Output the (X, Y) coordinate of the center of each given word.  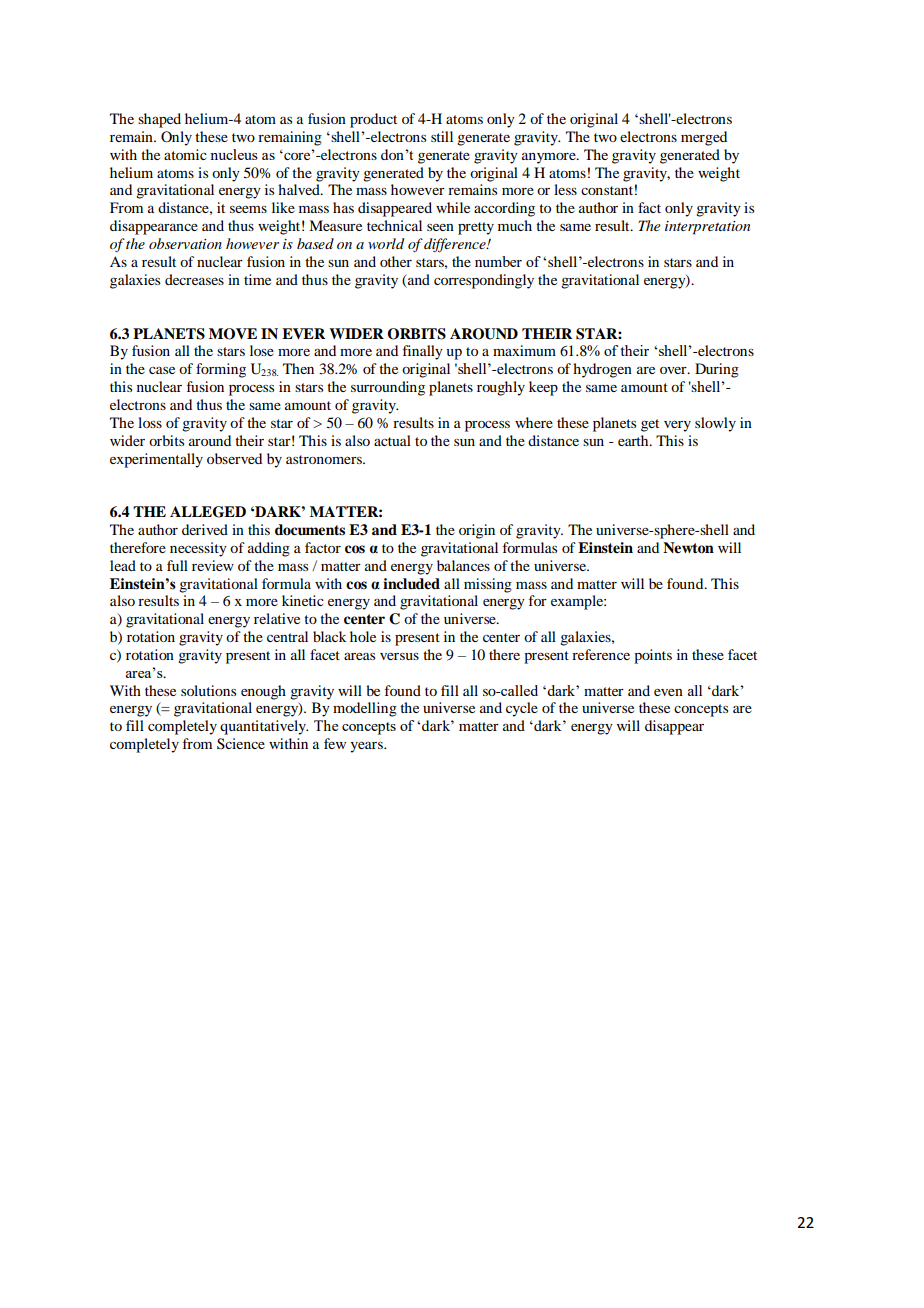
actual (392, 440)
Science (241, 744)
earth (634, 440)
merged (704, 138)
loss (150, 422)
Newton (688, 548)
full (177, 565)
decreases (194, 279)
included (411, 584)
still (442, 136)
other (396, 261)
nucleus (234, 154)
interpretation (707, 228)
